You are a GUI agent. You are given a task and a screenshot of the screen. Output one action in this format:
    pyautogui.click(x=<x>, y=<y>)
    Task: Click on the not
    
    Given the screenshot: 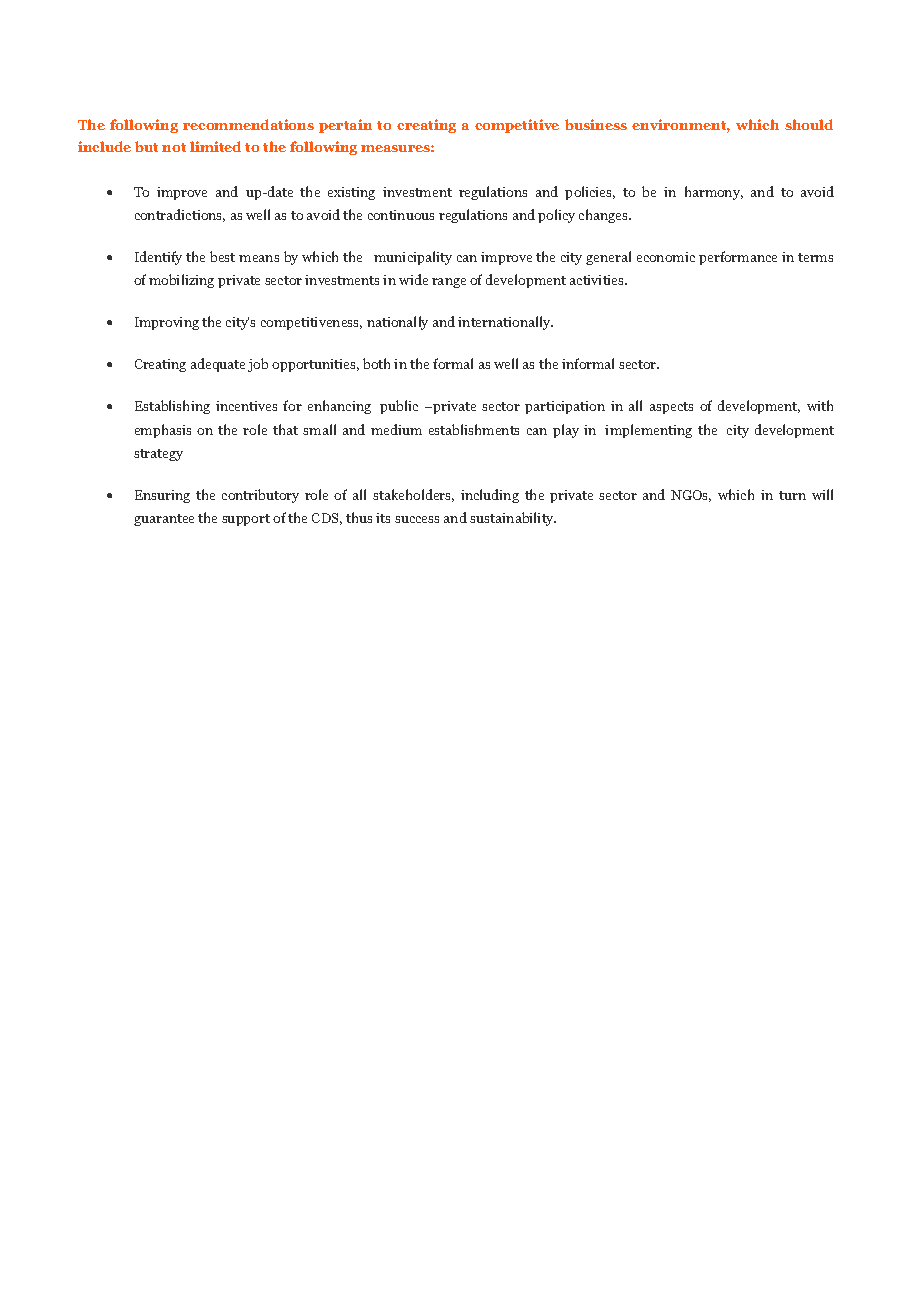 What is the action you would take?
    pyautogui.click(x=174, y=147)
